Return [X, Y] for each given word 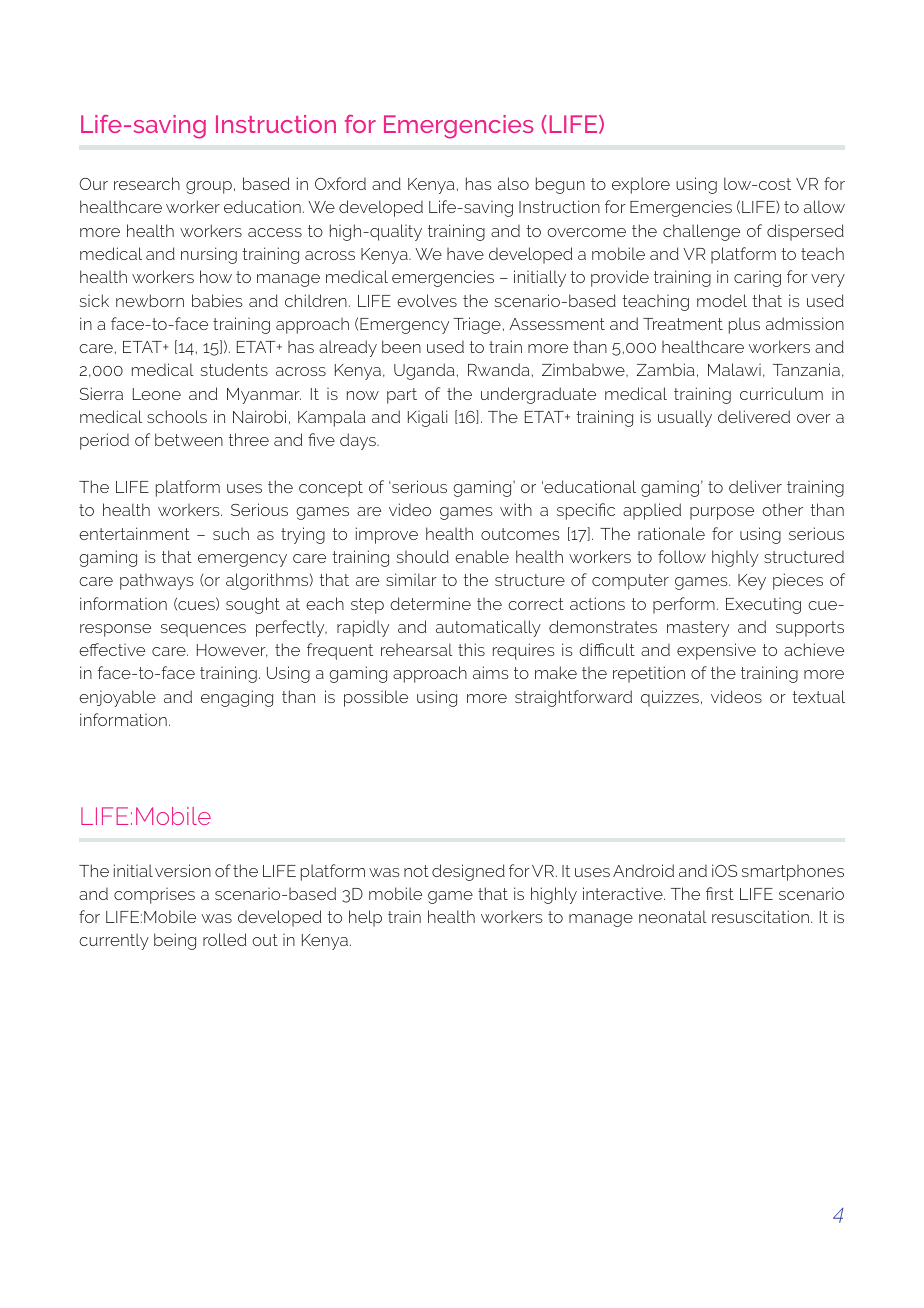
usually [685, 418]
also [513, 183]
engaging [237, 698]
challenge [701, 232]
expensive [716, 651]
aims [491, 672]
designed [468, 872]
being [175, 941]
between [189, 439]
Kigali [427, 418]
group [209, 187]
